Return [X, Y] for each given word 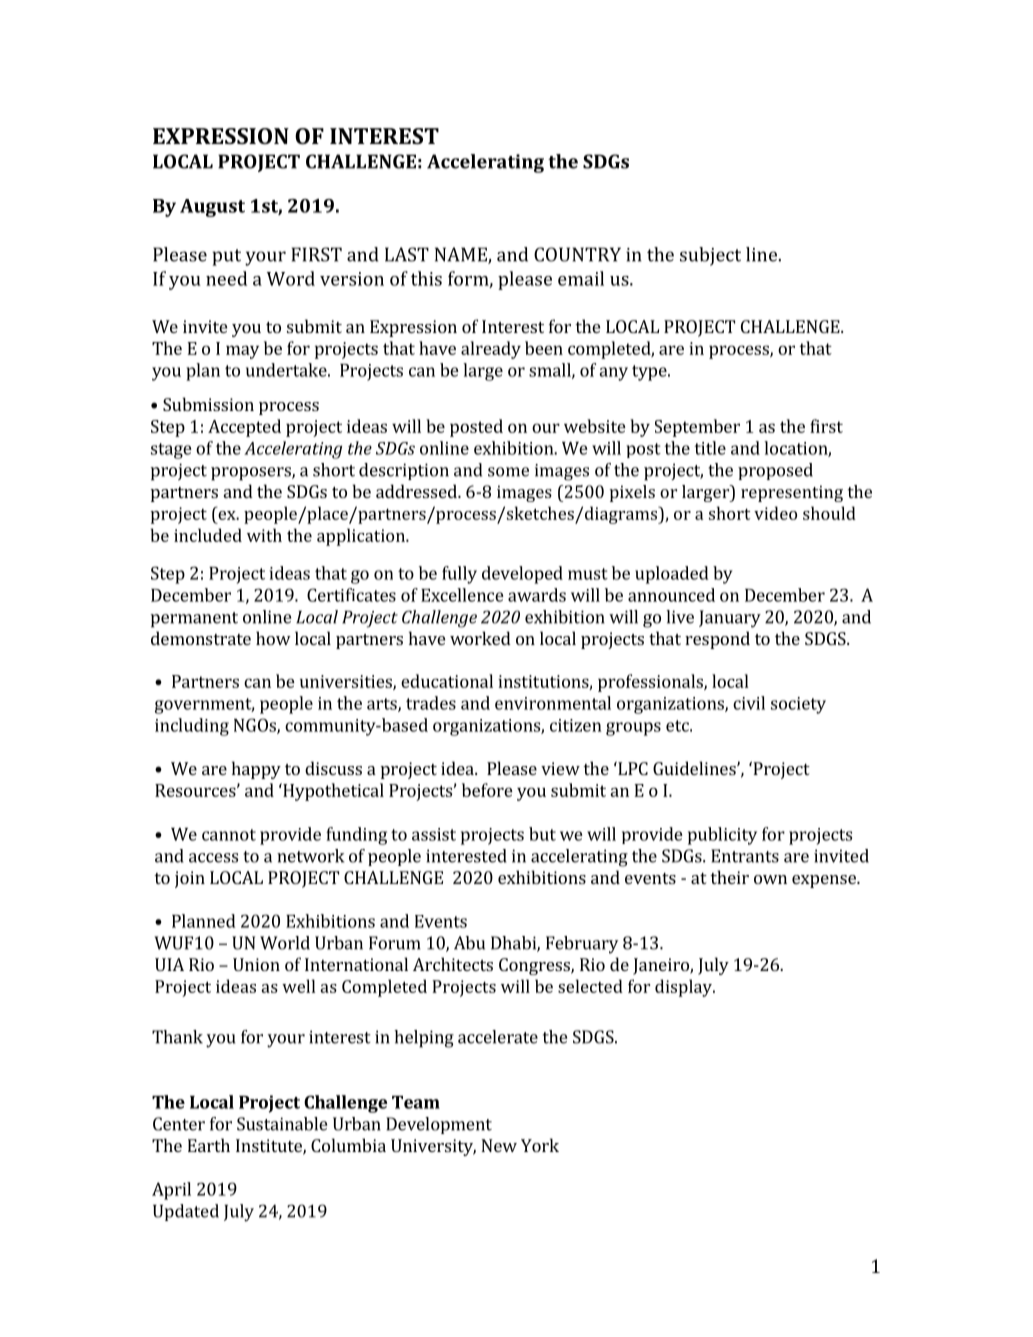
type [650, 373]
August [212, 208]
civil [749, 703]
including [192, 727]
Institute [270, 1147]
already [491, 350]
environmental [553, 703]
